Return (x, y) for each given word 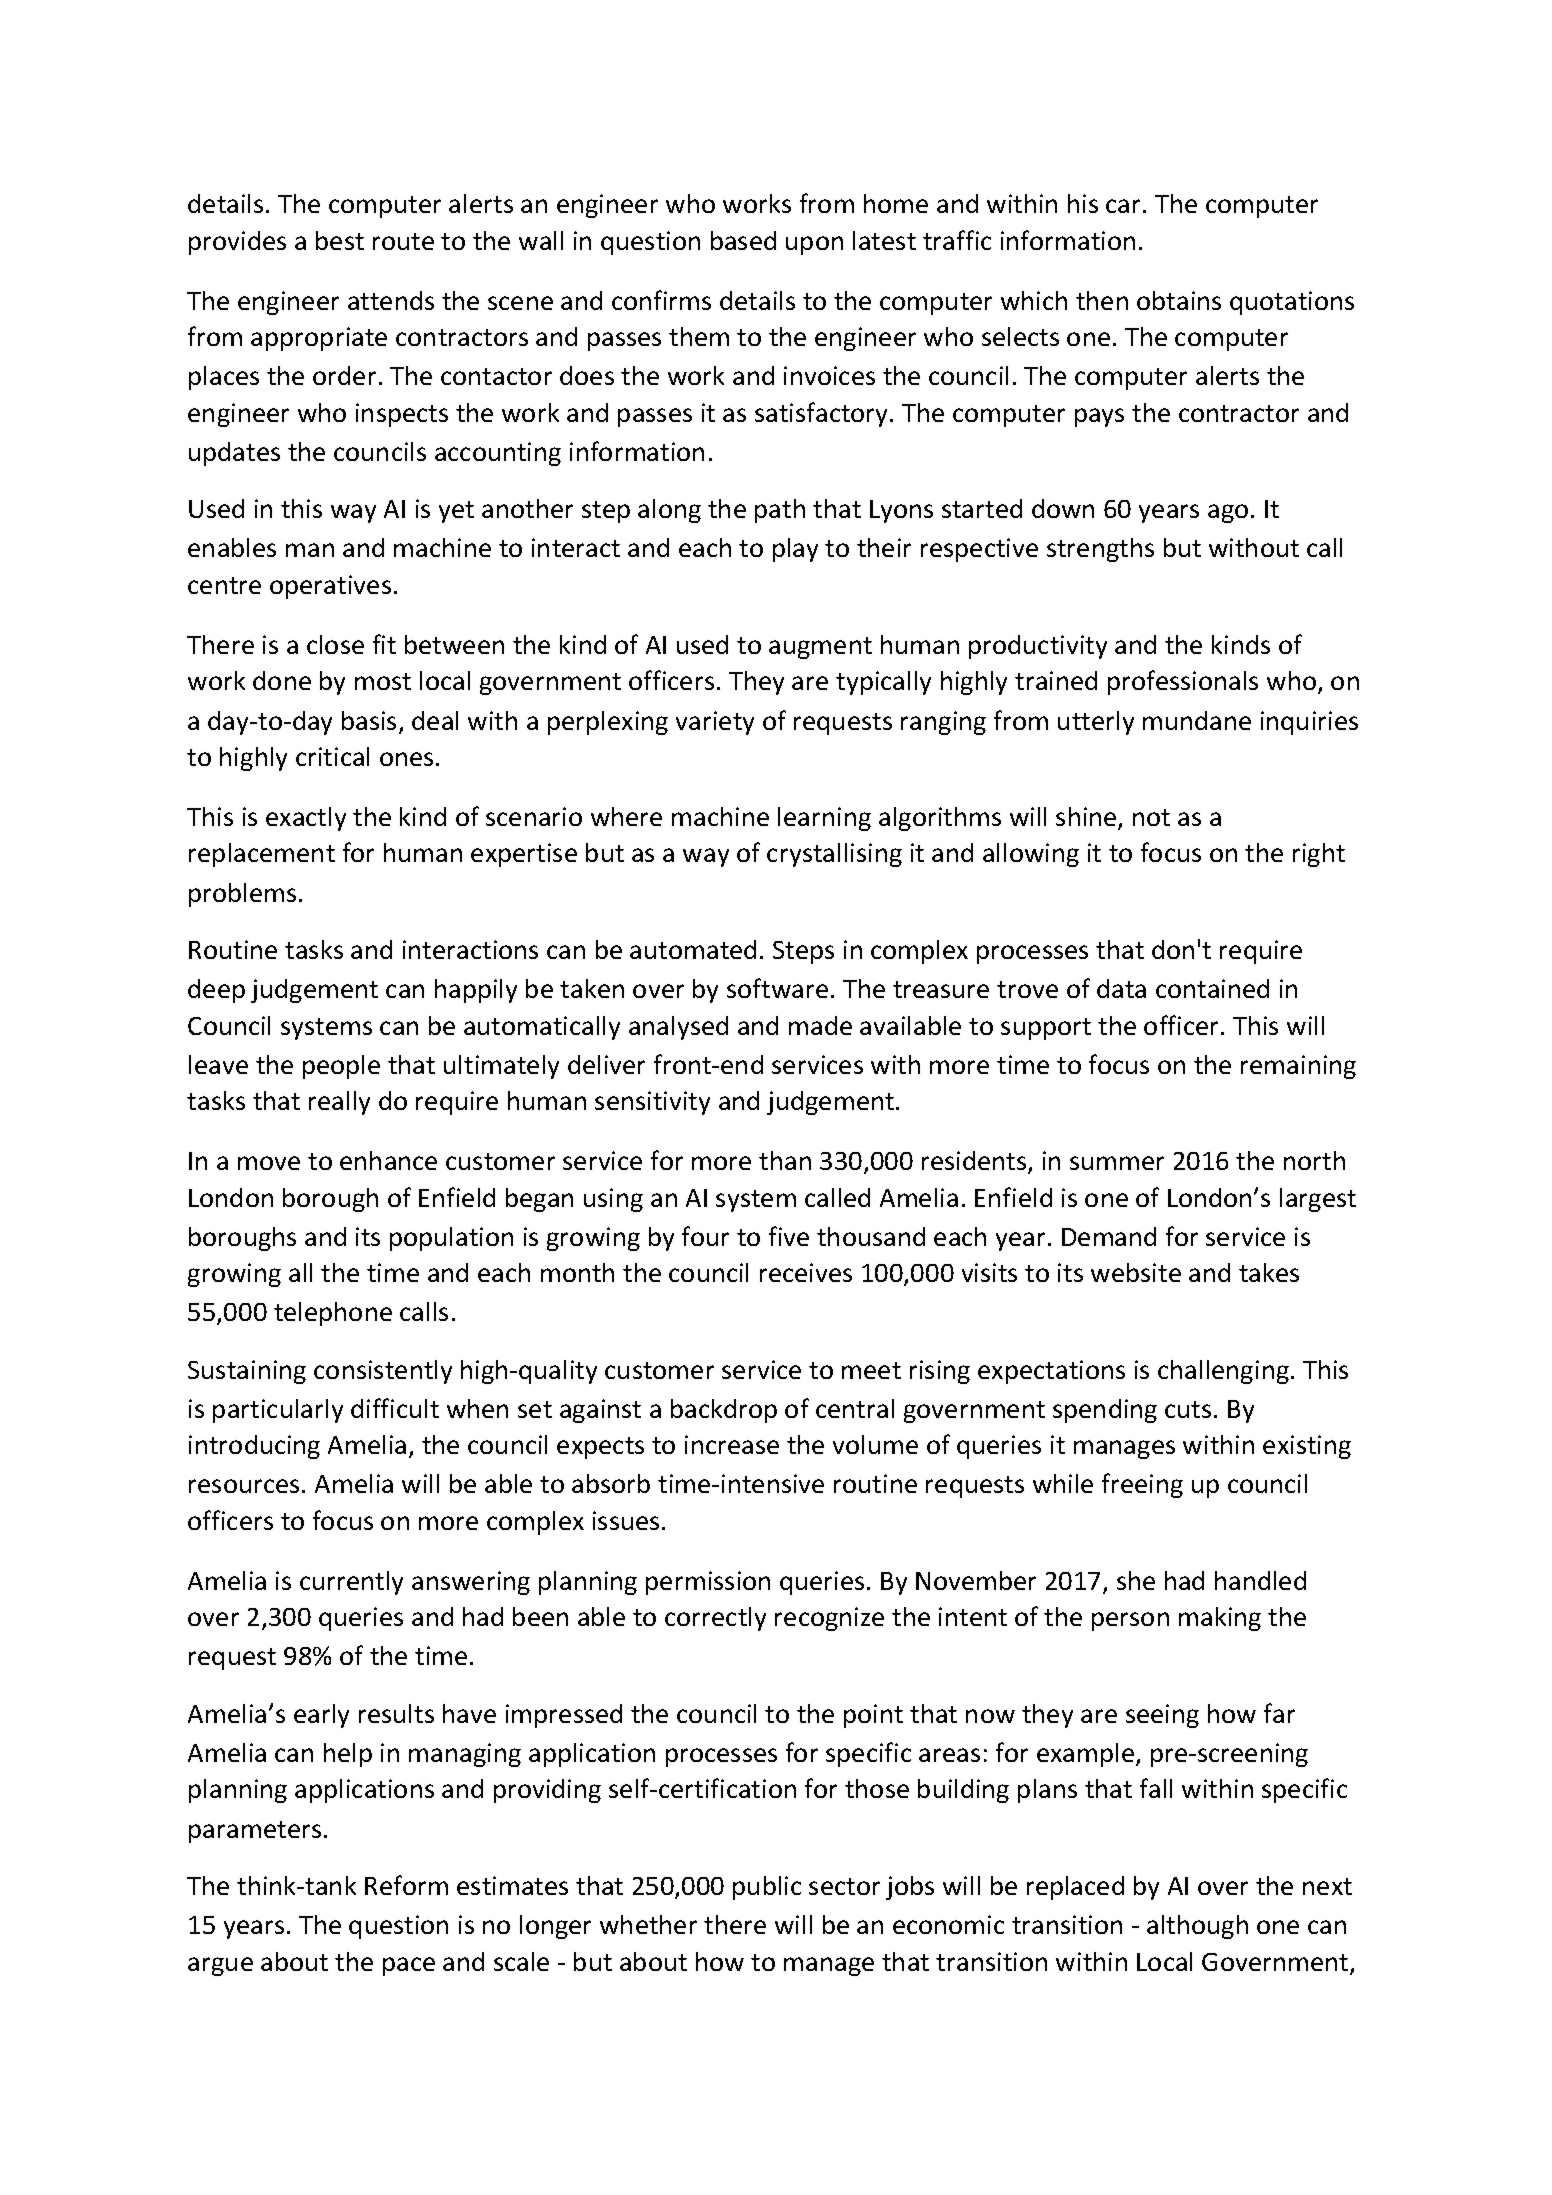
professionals (1183, 682)
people (341, 1067)
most (383, 681)
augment (820, 648)
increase (732, 1444)
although (1197, 1927)
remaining (1298, 1067)
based (743, 240)
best (340, 240)
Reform (406, 1885)
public (767, 1888)
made (820, 1025)
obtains (1179, 300)
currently (351, 1583)
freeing (1142, 1485)
